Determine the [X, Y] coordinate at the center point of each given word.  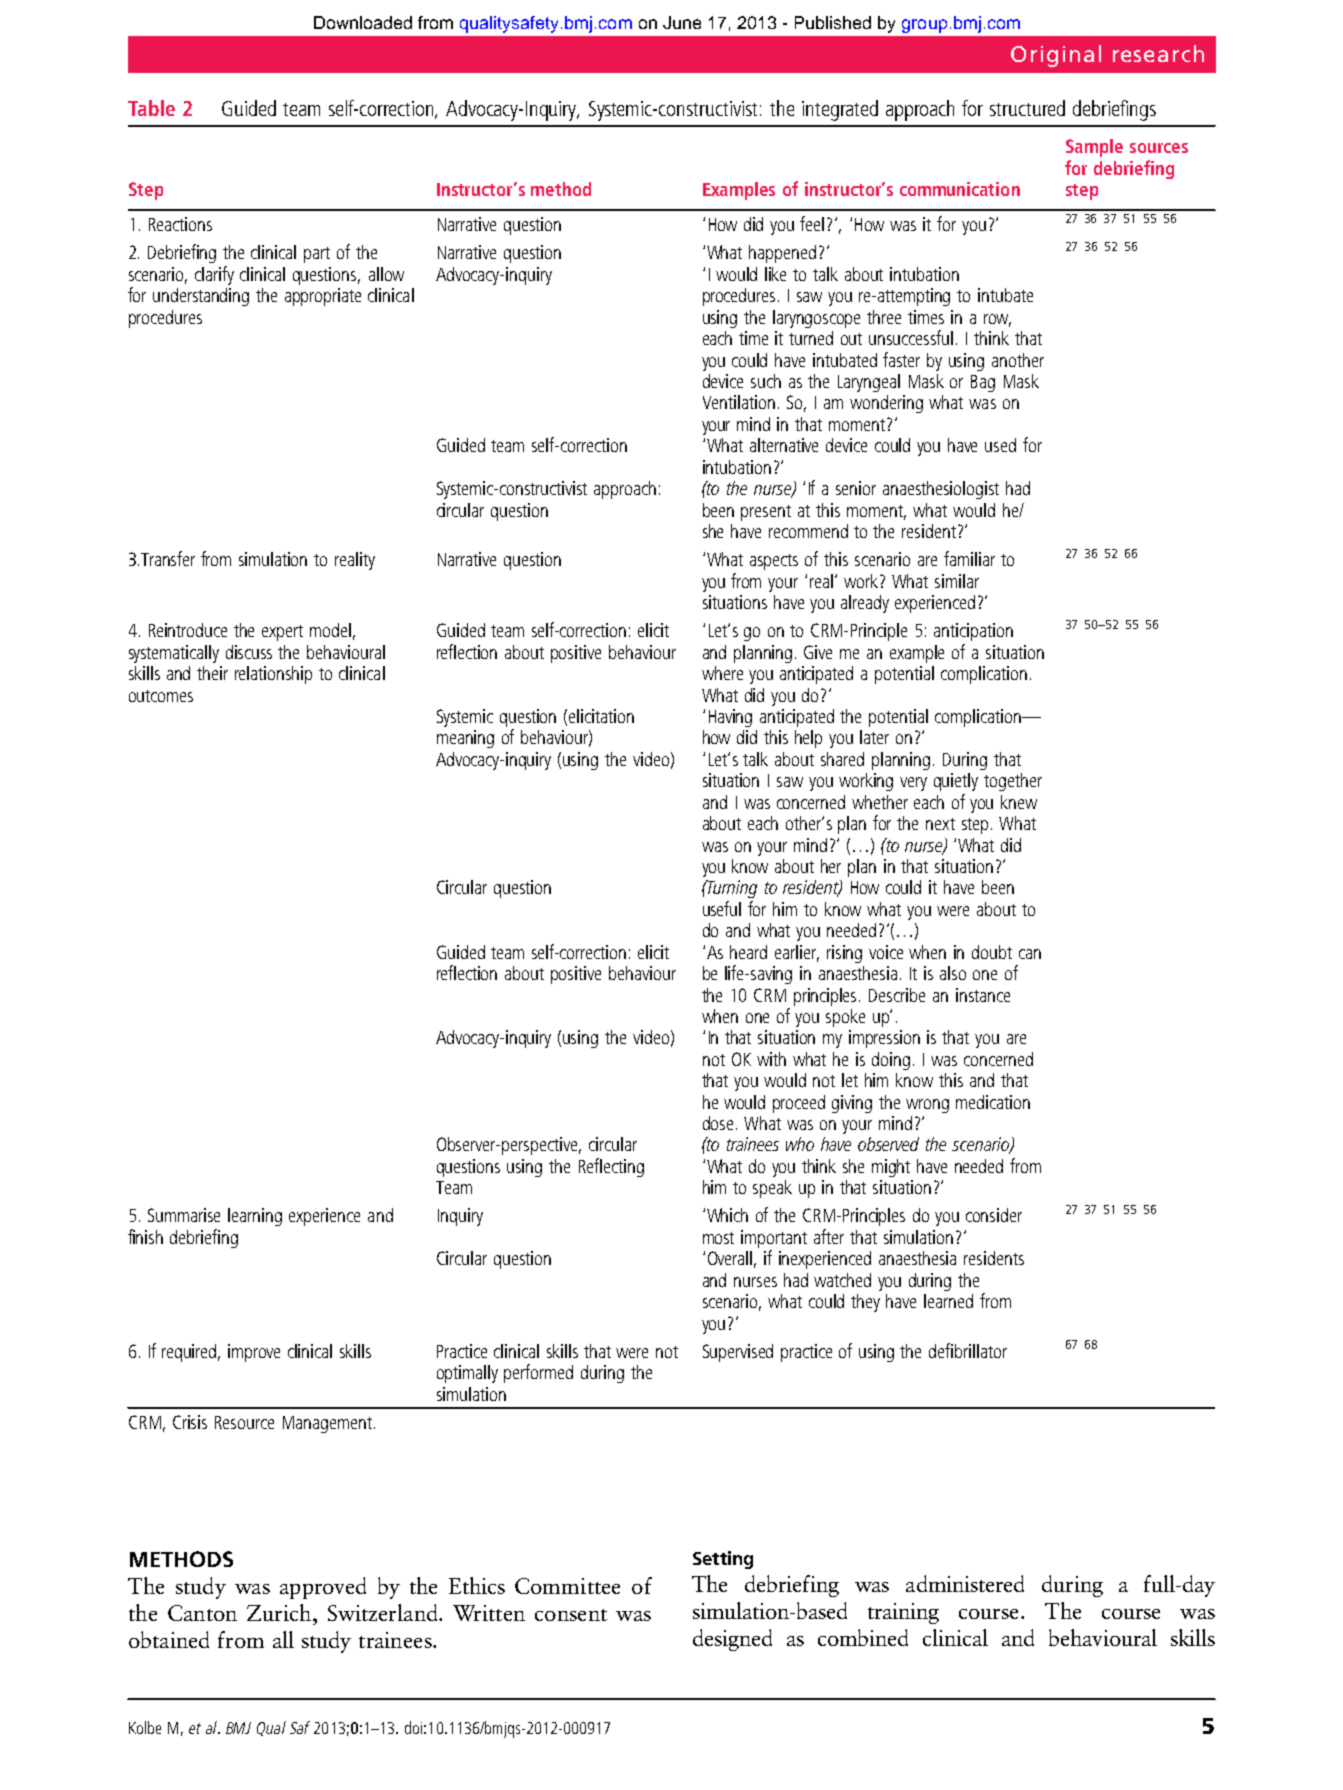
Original [1056, 56]
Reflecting [611, 1167]
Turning [731, 889]
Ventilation [739, 402]
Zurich [280, 1612]
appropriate [323, 297]
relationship [273, 675]
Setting [723, 1560]
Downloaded [363, 22]
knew [1019, 802]
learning [255, 1217]
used [1000, 445]
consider [994, 1215]
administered [965, 1583]
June [682, 22]
